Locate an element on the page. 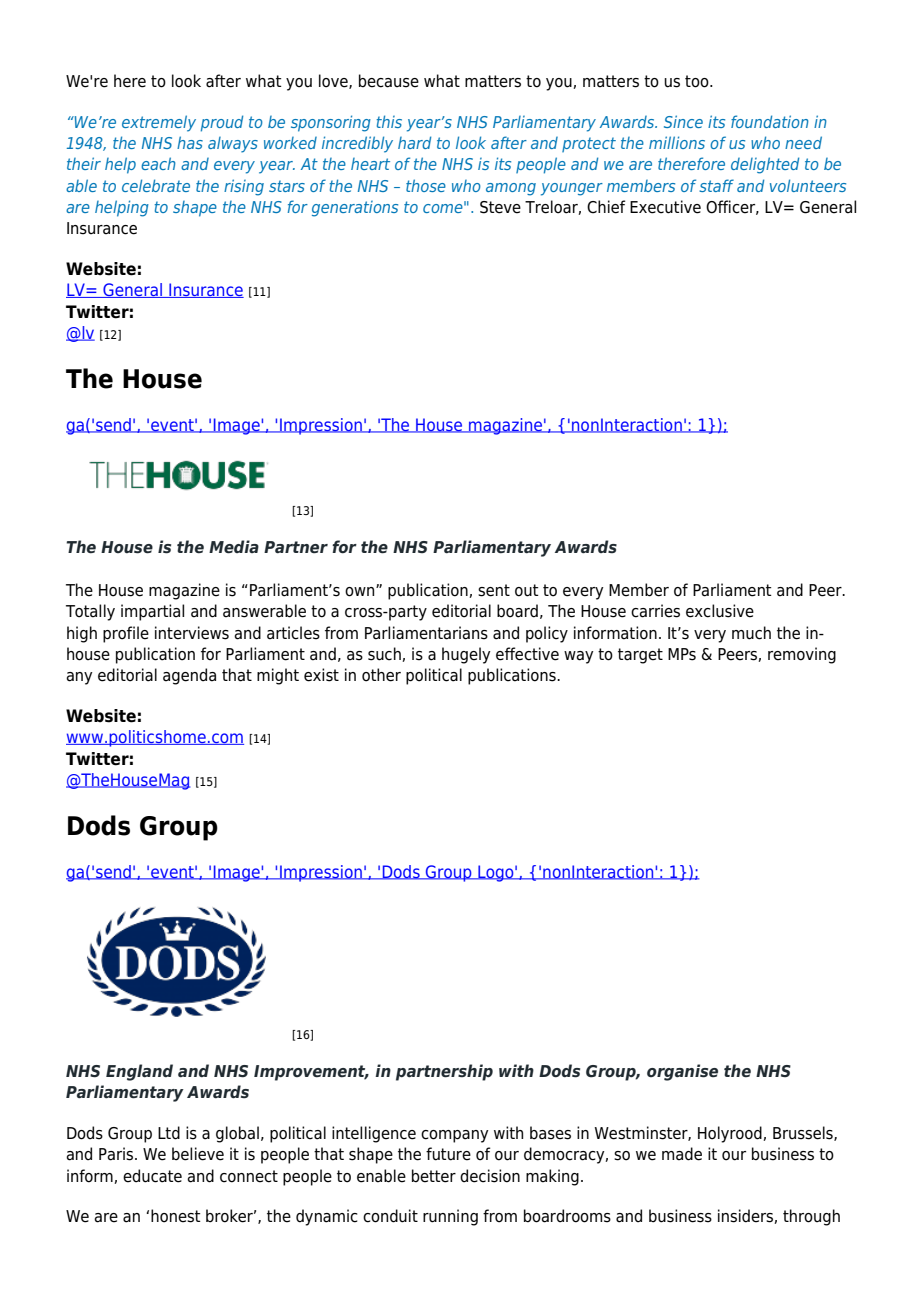 The image size is (924, 1308). Since is located at coordinates (683, 121).
